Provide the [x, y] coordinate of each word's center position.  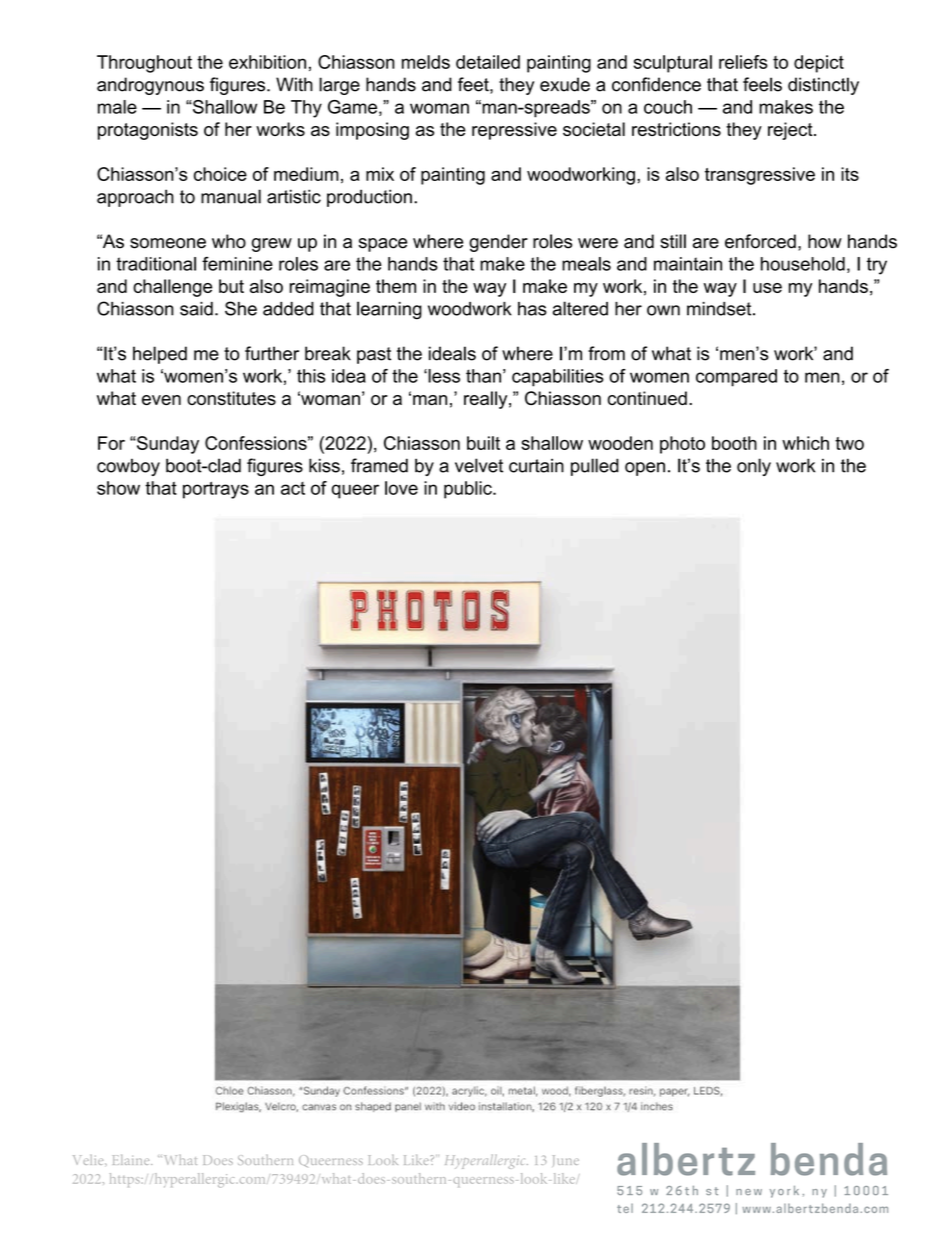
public [469, 490]
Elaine [132, 1159]
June [566, 1160]
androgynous [150, 86]
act [293, 488]
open [645, 469]
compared [736, 378]
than [483, 376]
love [401, 488]
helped [160, 355]
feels [762, 84]
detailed [488, 62]
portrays [216, 490]
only [754, 467]
